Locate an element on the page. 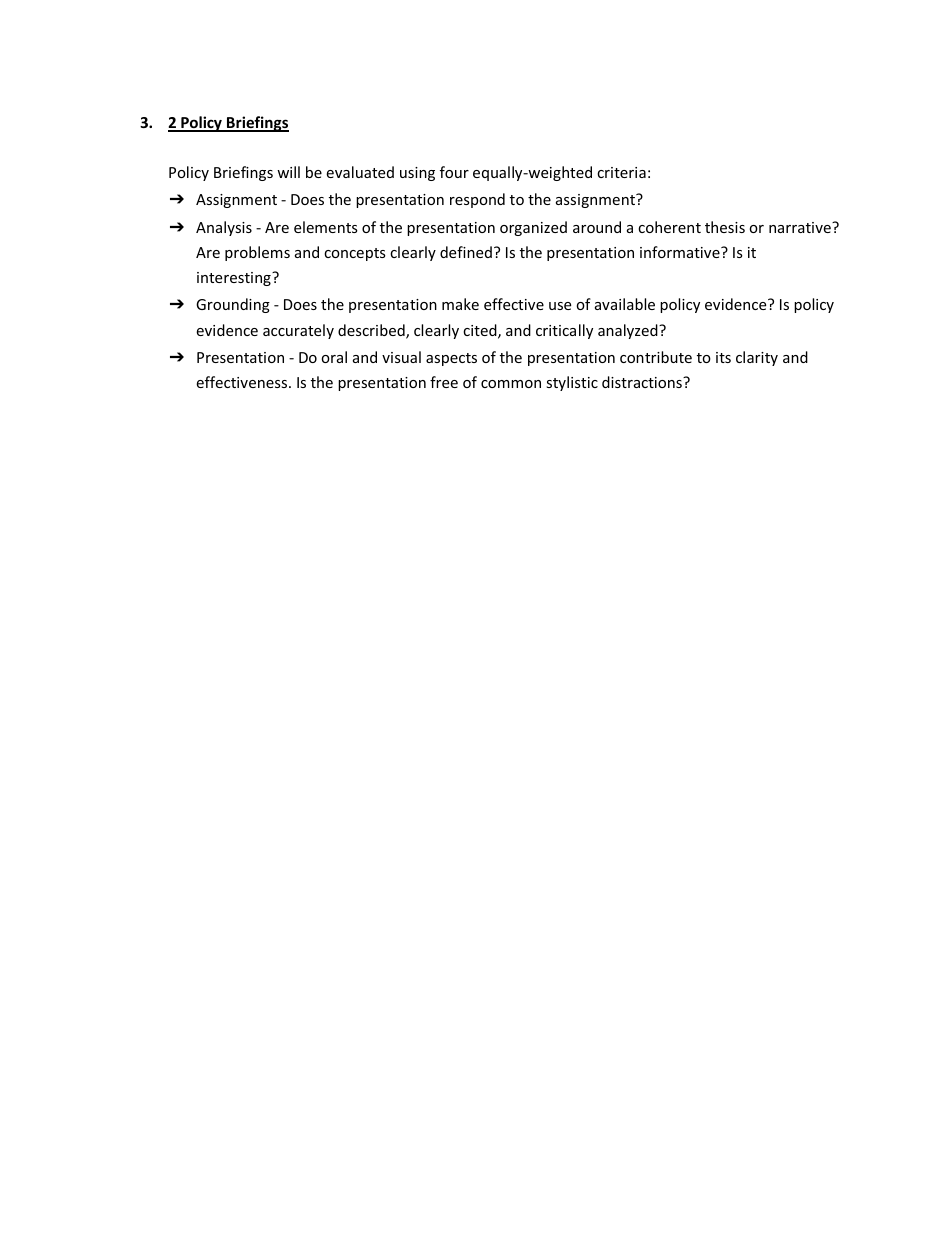  will is located at coordinates (288, 172).
